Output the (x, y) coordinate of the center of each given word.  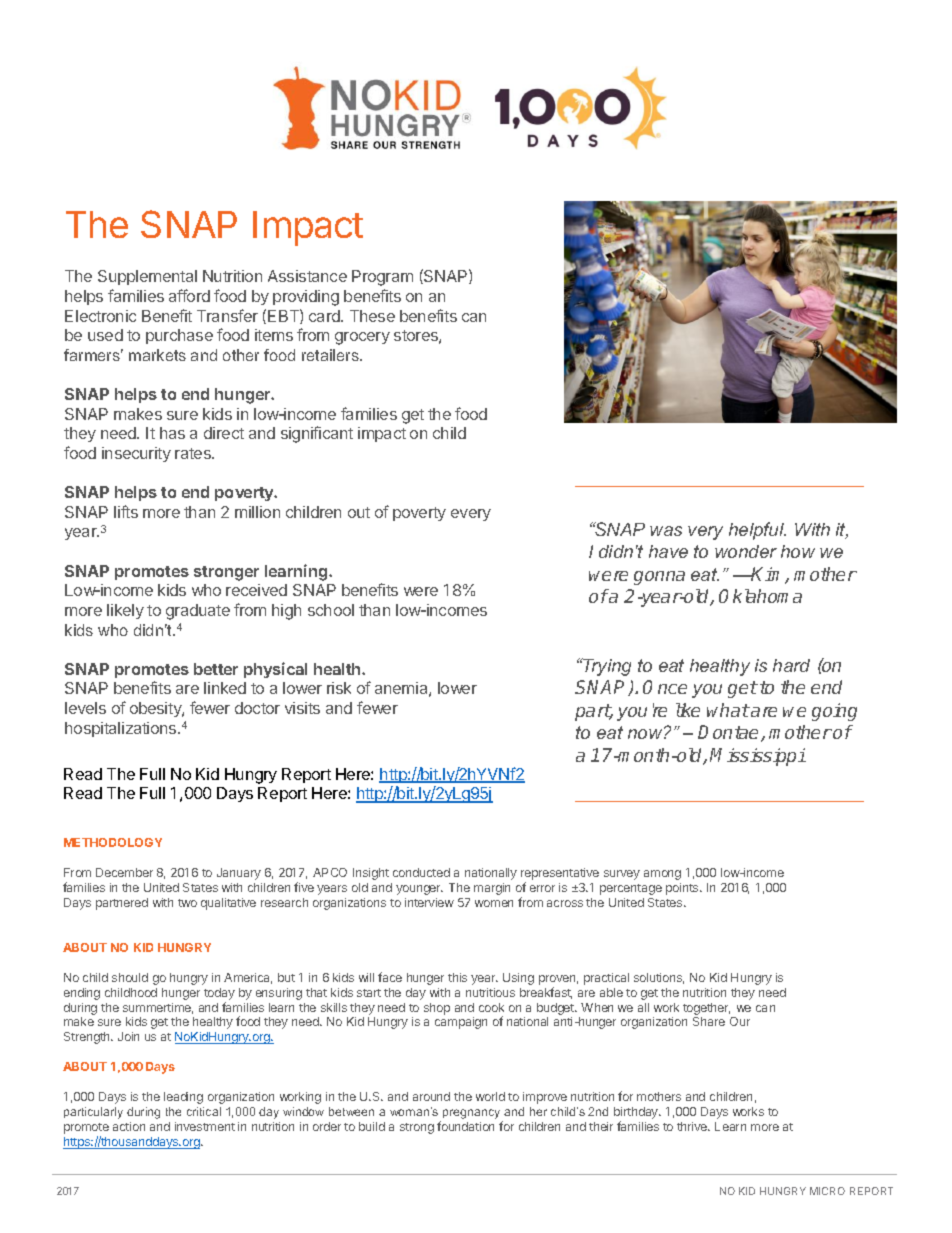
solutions (659, 978)
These (372, 316)
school (331, 610)
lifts (126, 511)
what (728, 710)
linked (225, 688)
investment (205, 1126)
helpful (757, 531)
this (457, 977)
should (130, 977)
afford (189, 295)
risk (339, 688)
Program (382, 278)
